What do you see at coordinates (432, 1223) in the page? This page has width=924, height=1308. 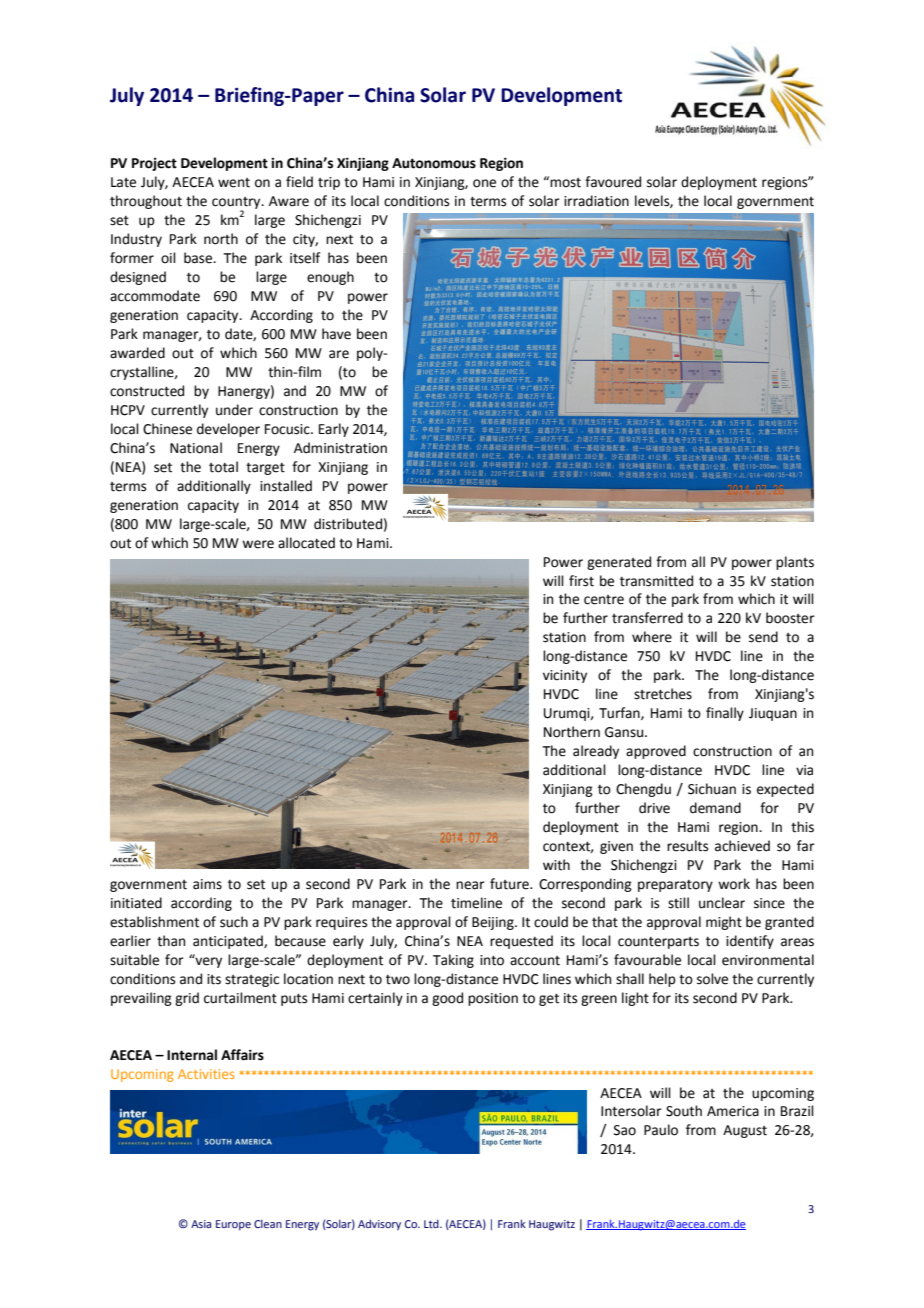 I see `Ltd` at bounding box center [432, 1223].
